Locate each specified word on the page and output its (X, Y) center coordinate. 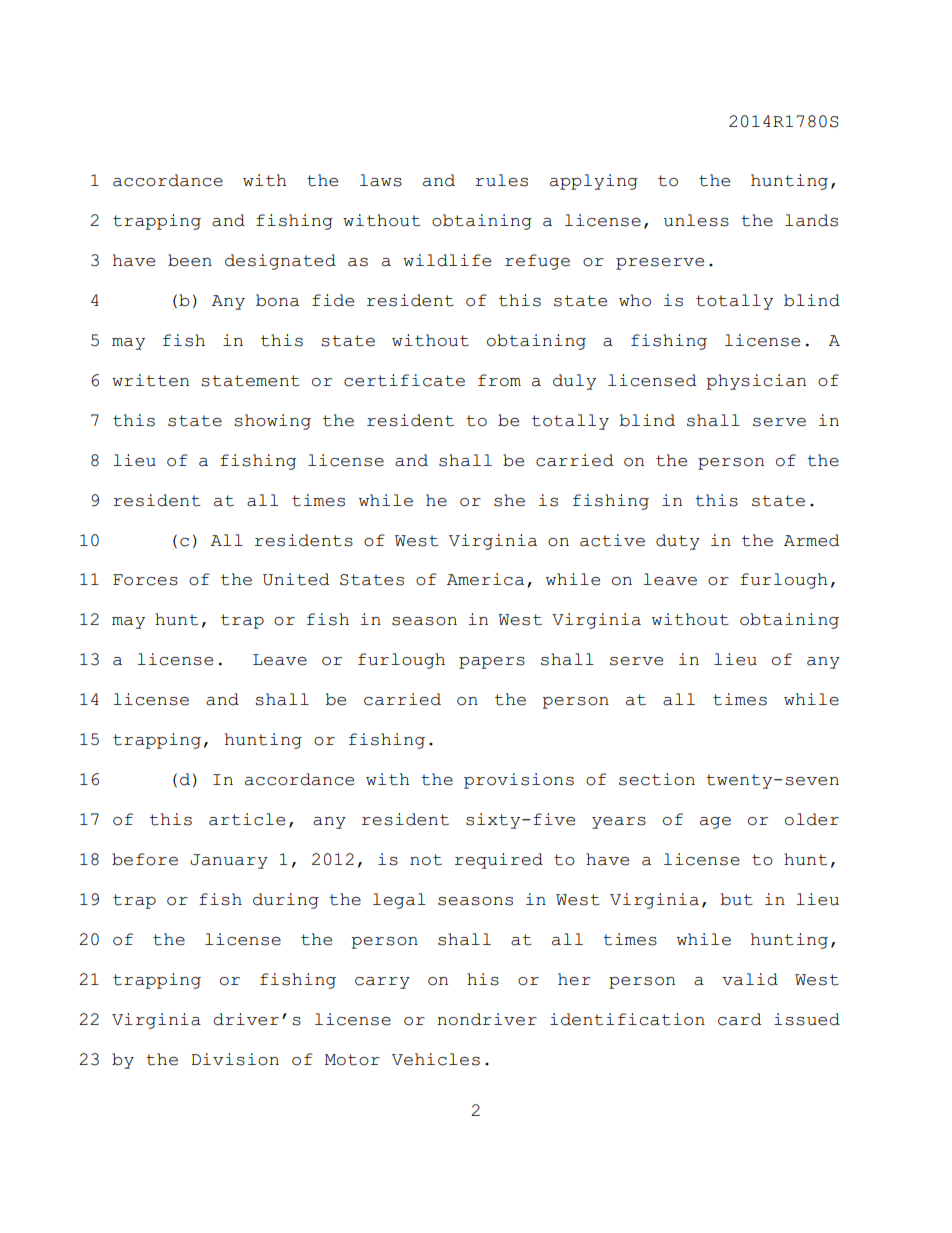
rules (501, 180)
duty (678, 542)
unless (696, 220)
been (190, 260)
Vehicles (436, 1059)
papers (492, 663)
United (296, 579)
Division (235, 1059)
